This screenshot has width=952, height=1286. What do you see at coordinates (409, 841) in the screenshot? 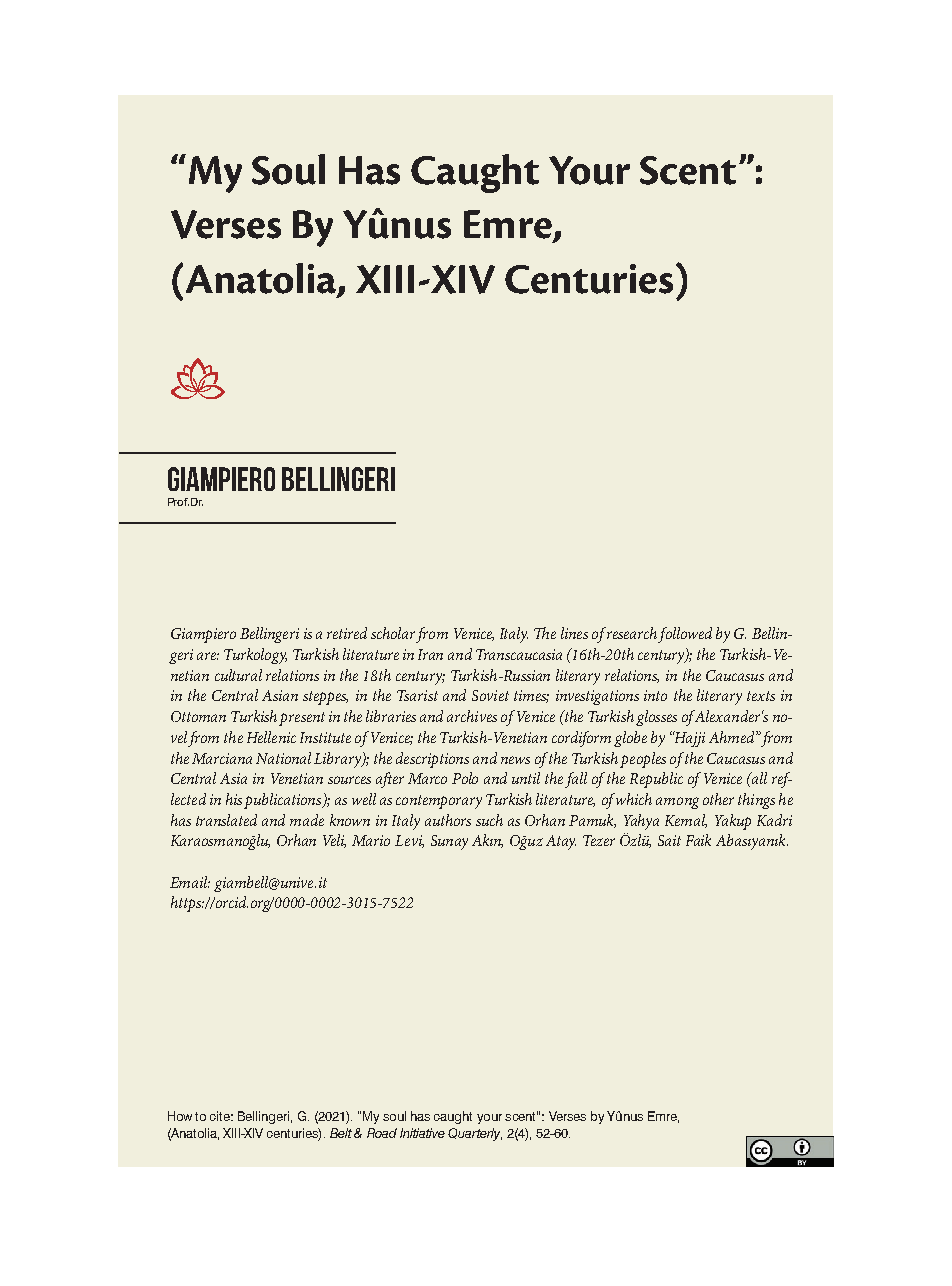
I see `Levi` at bounding box center [409, 841].
